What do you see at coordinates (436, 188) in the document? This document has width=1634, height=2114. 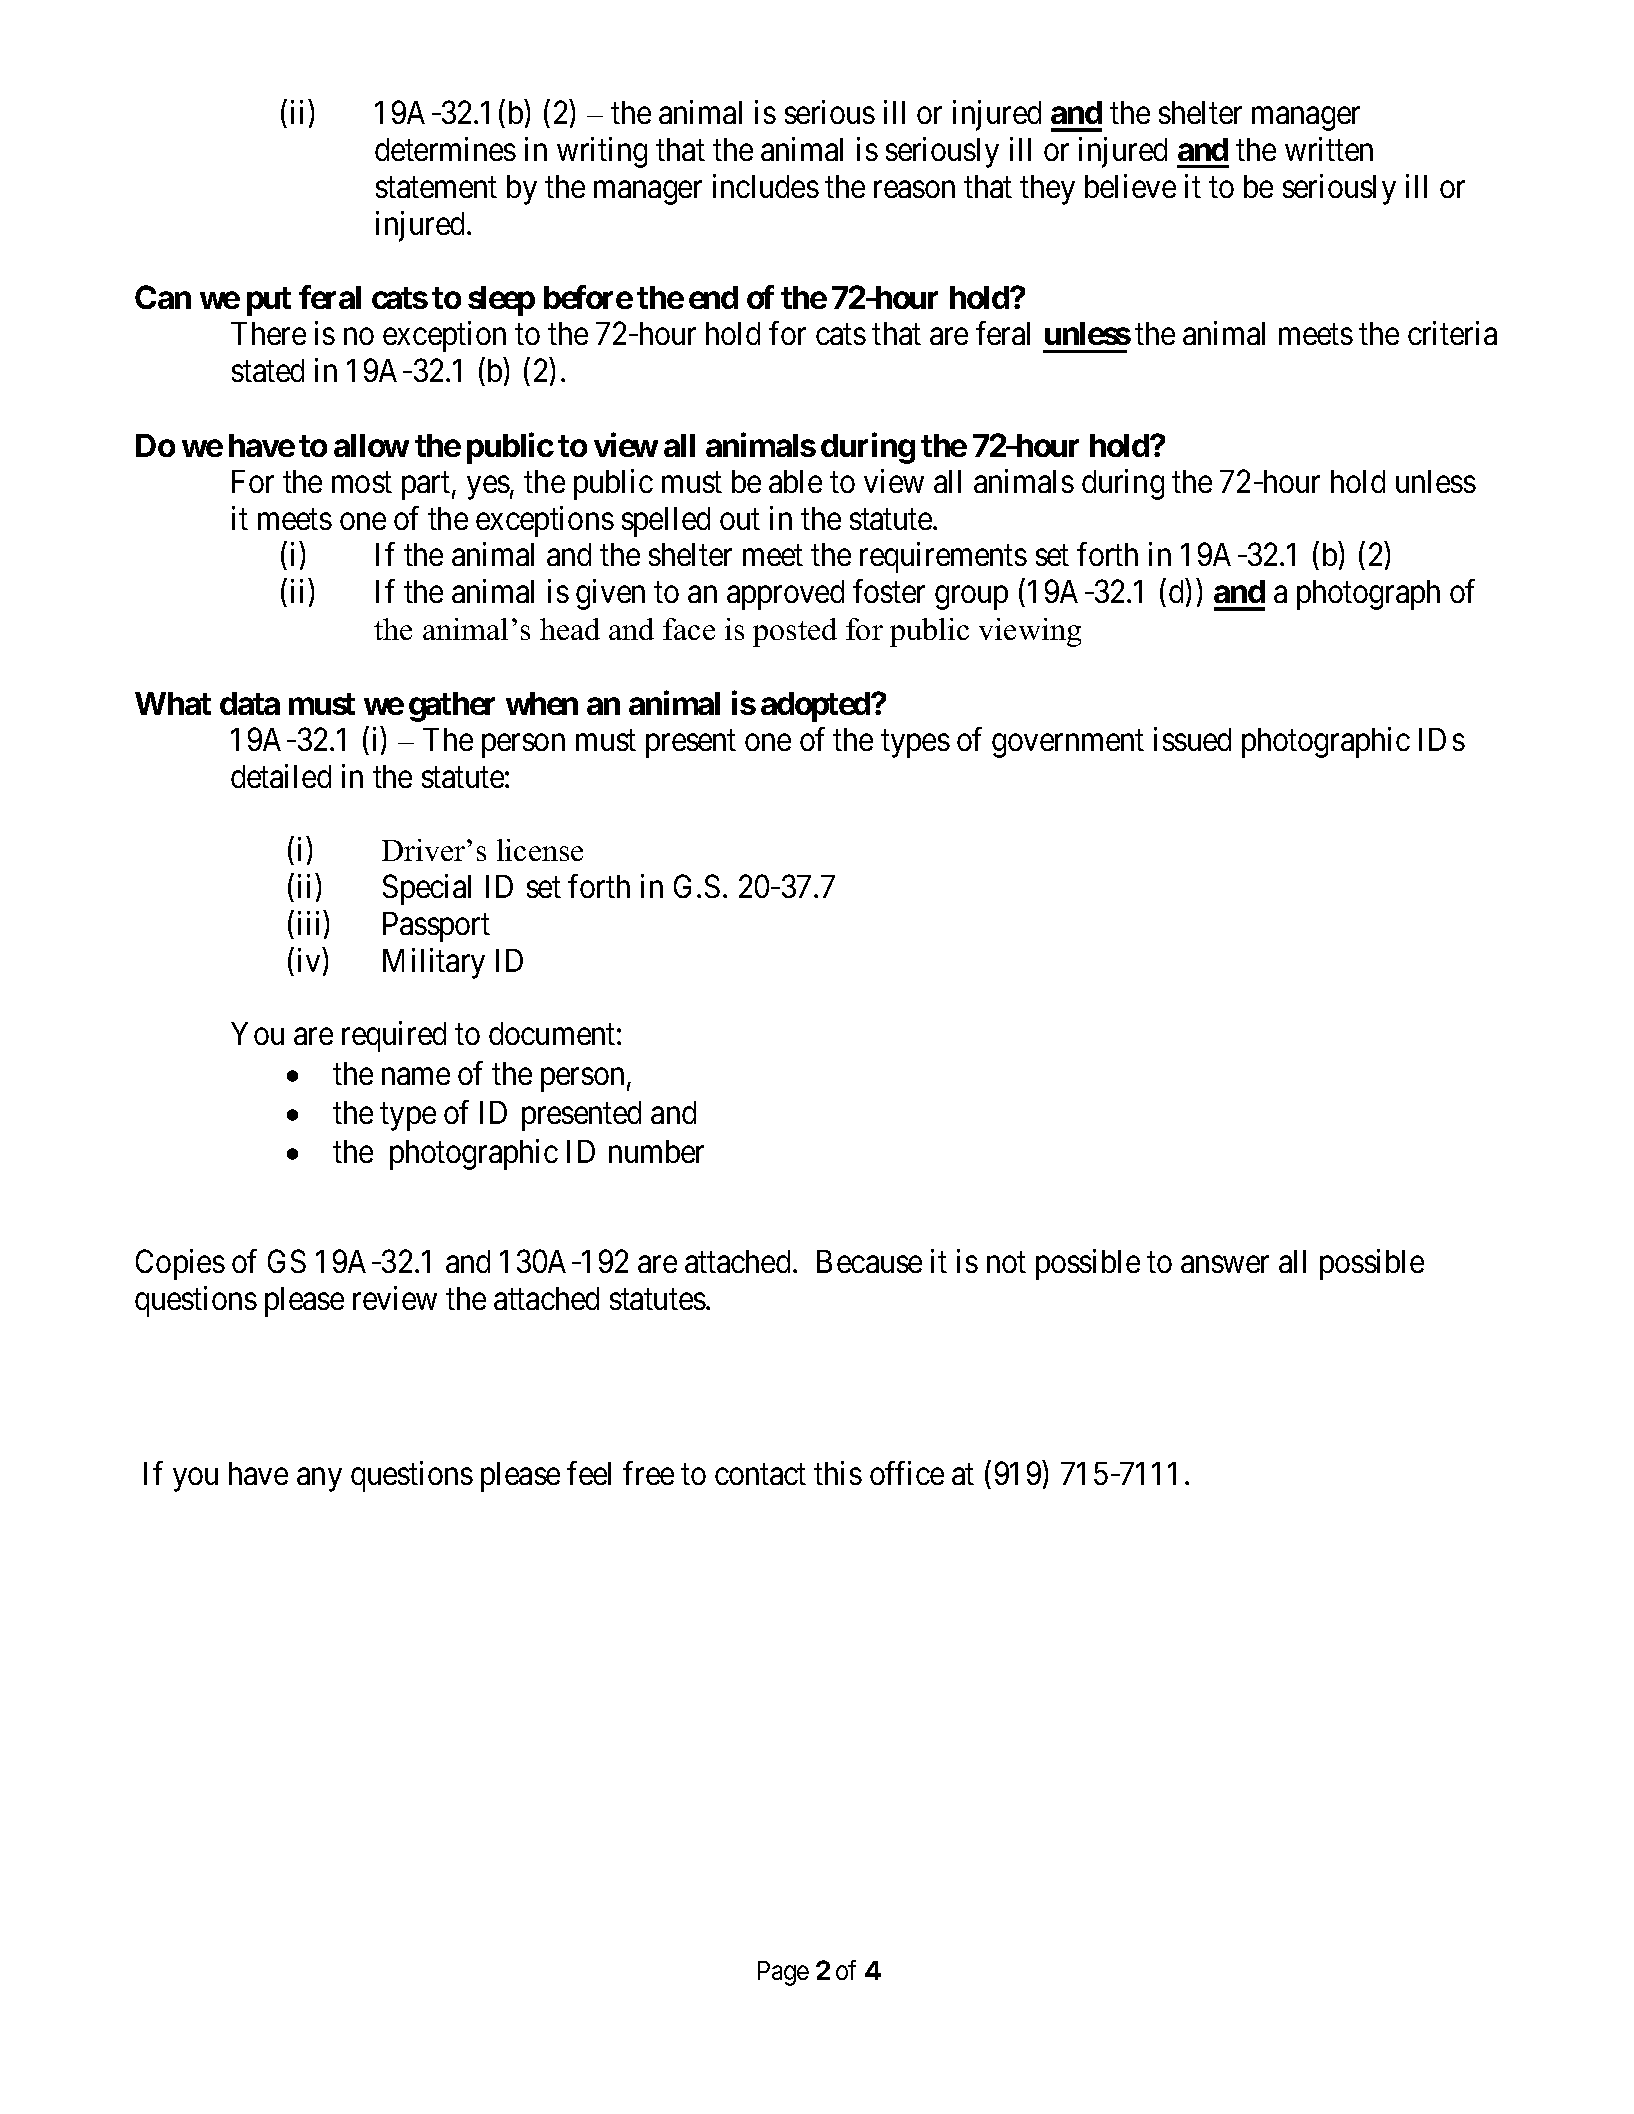 I see `statement` at bounding box center [436, 188].
